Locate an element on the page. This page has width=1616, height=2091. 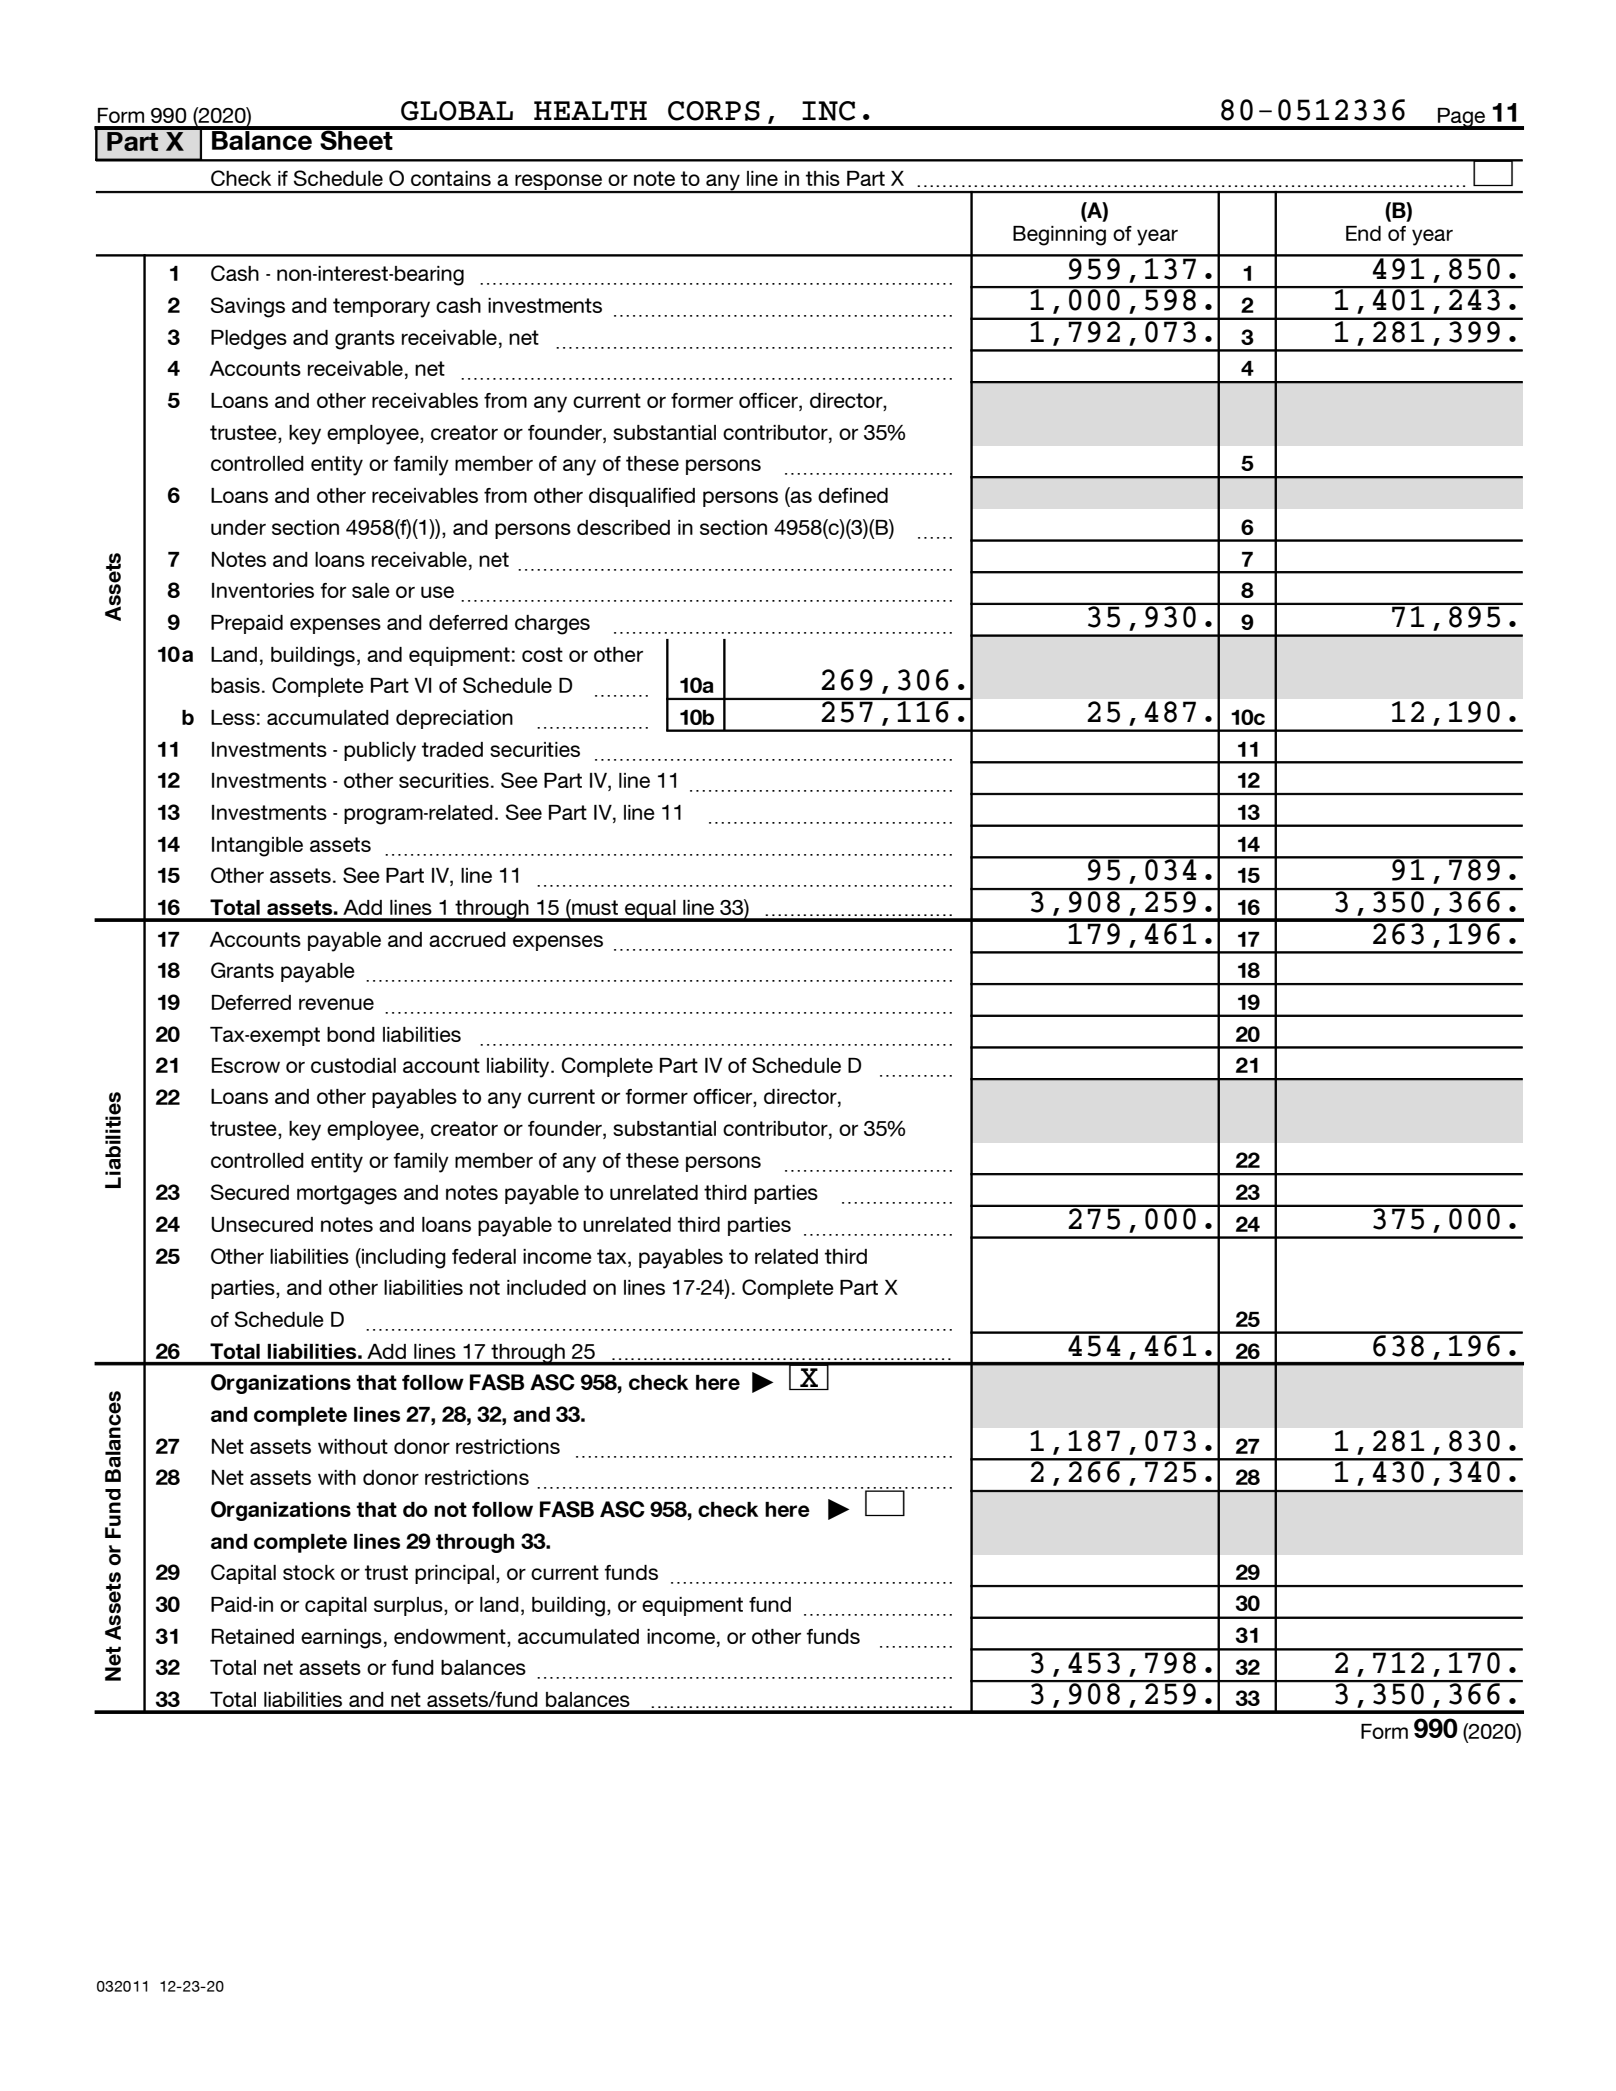
liability is located at coordinates (519, 1068).
